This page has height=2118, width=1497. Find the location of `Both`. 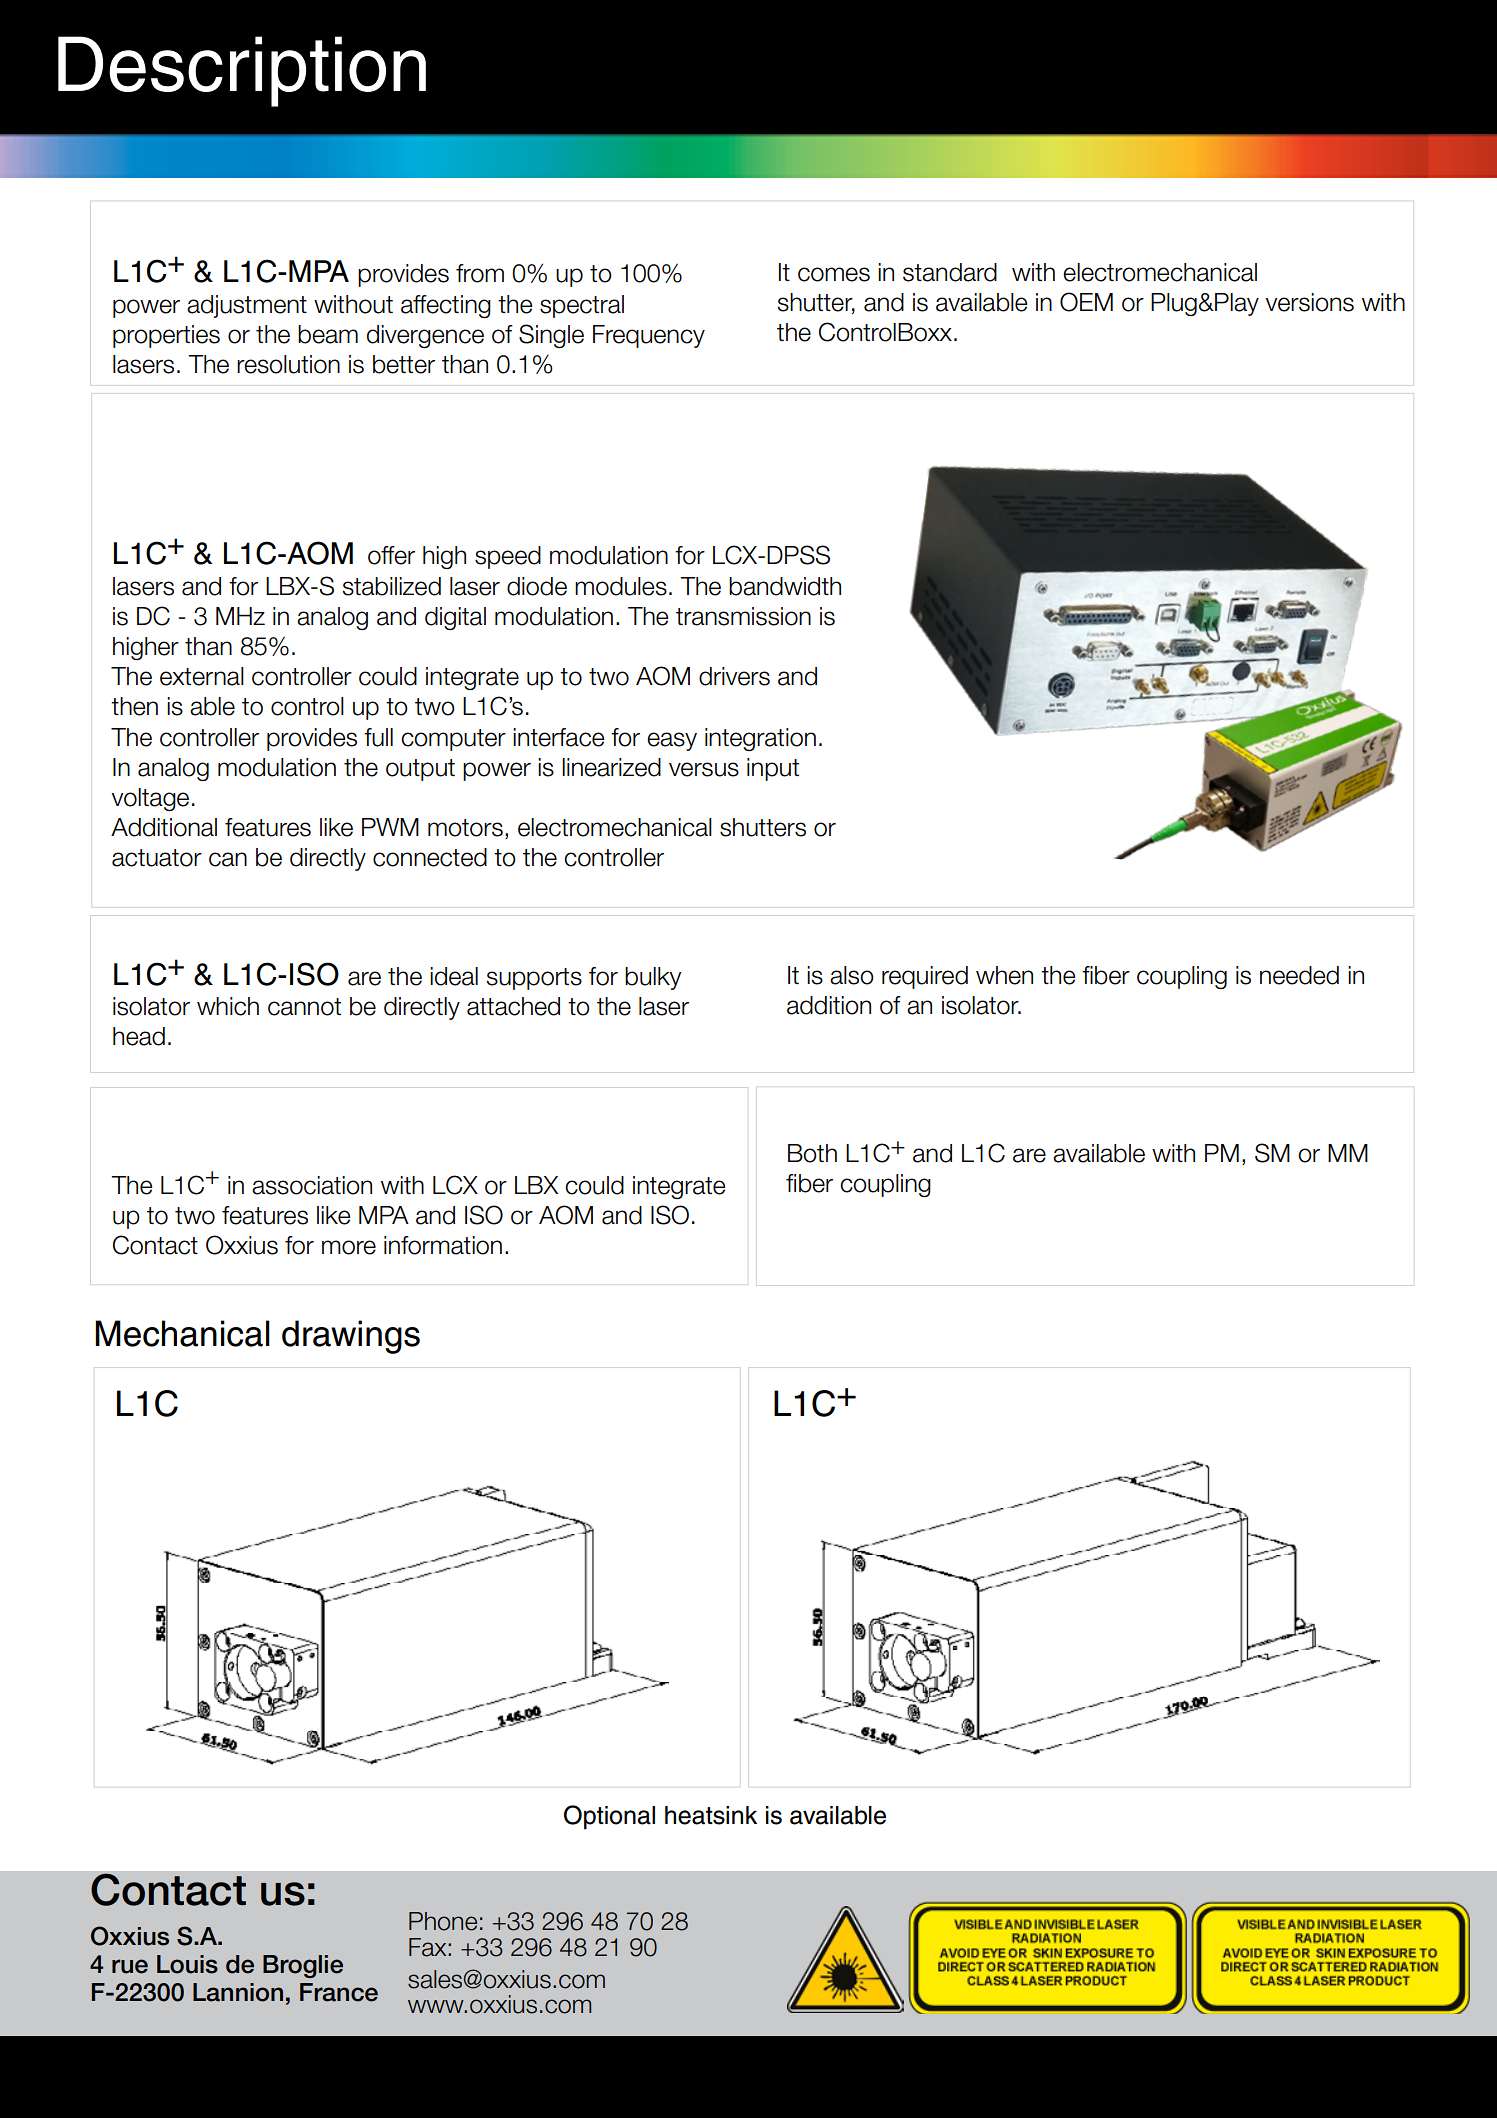

Both is located at coordinates (812, 1153).
